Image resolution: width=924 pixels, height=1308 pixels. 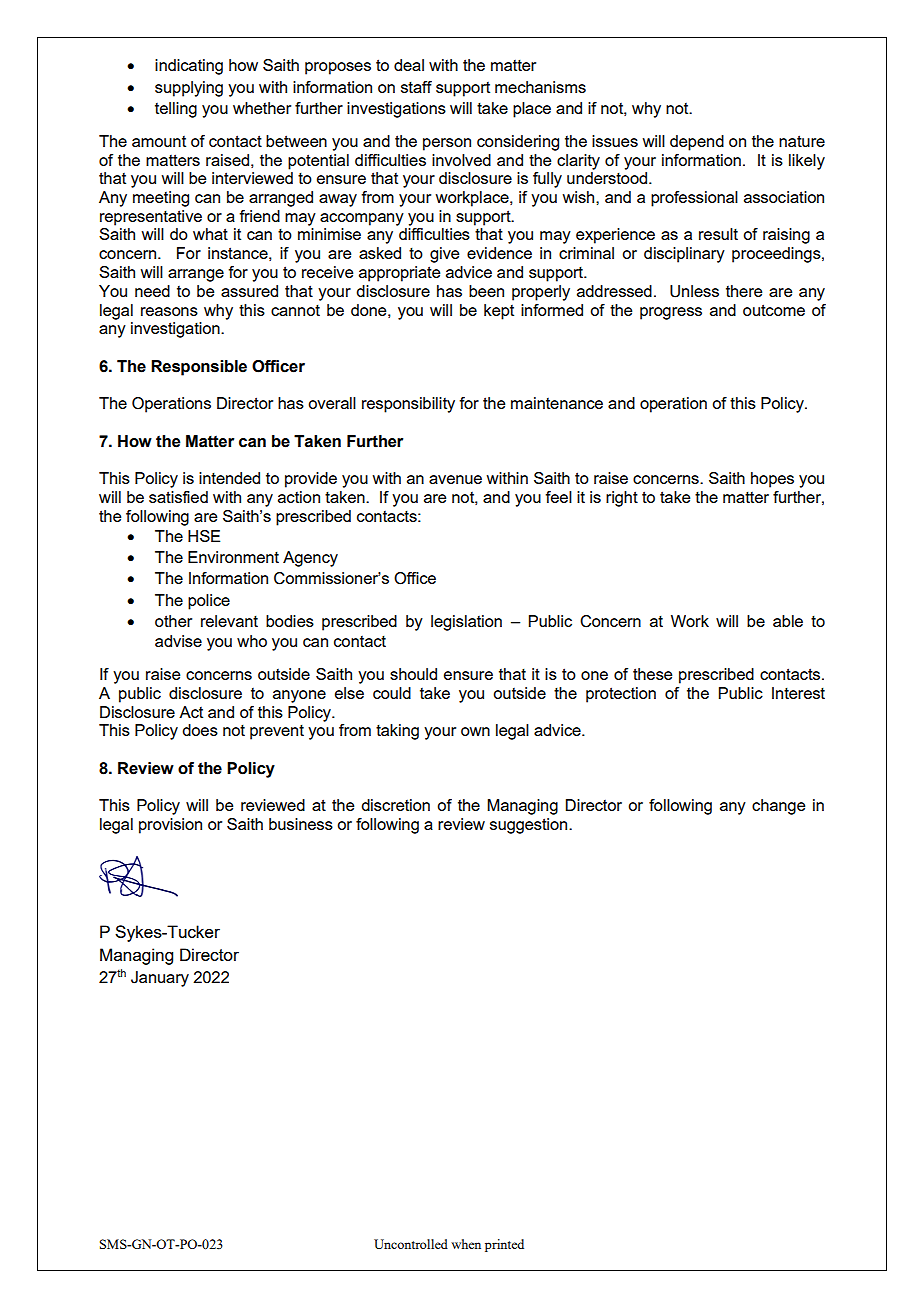 I want to click on Responsible, so click(x=199, y=368).
